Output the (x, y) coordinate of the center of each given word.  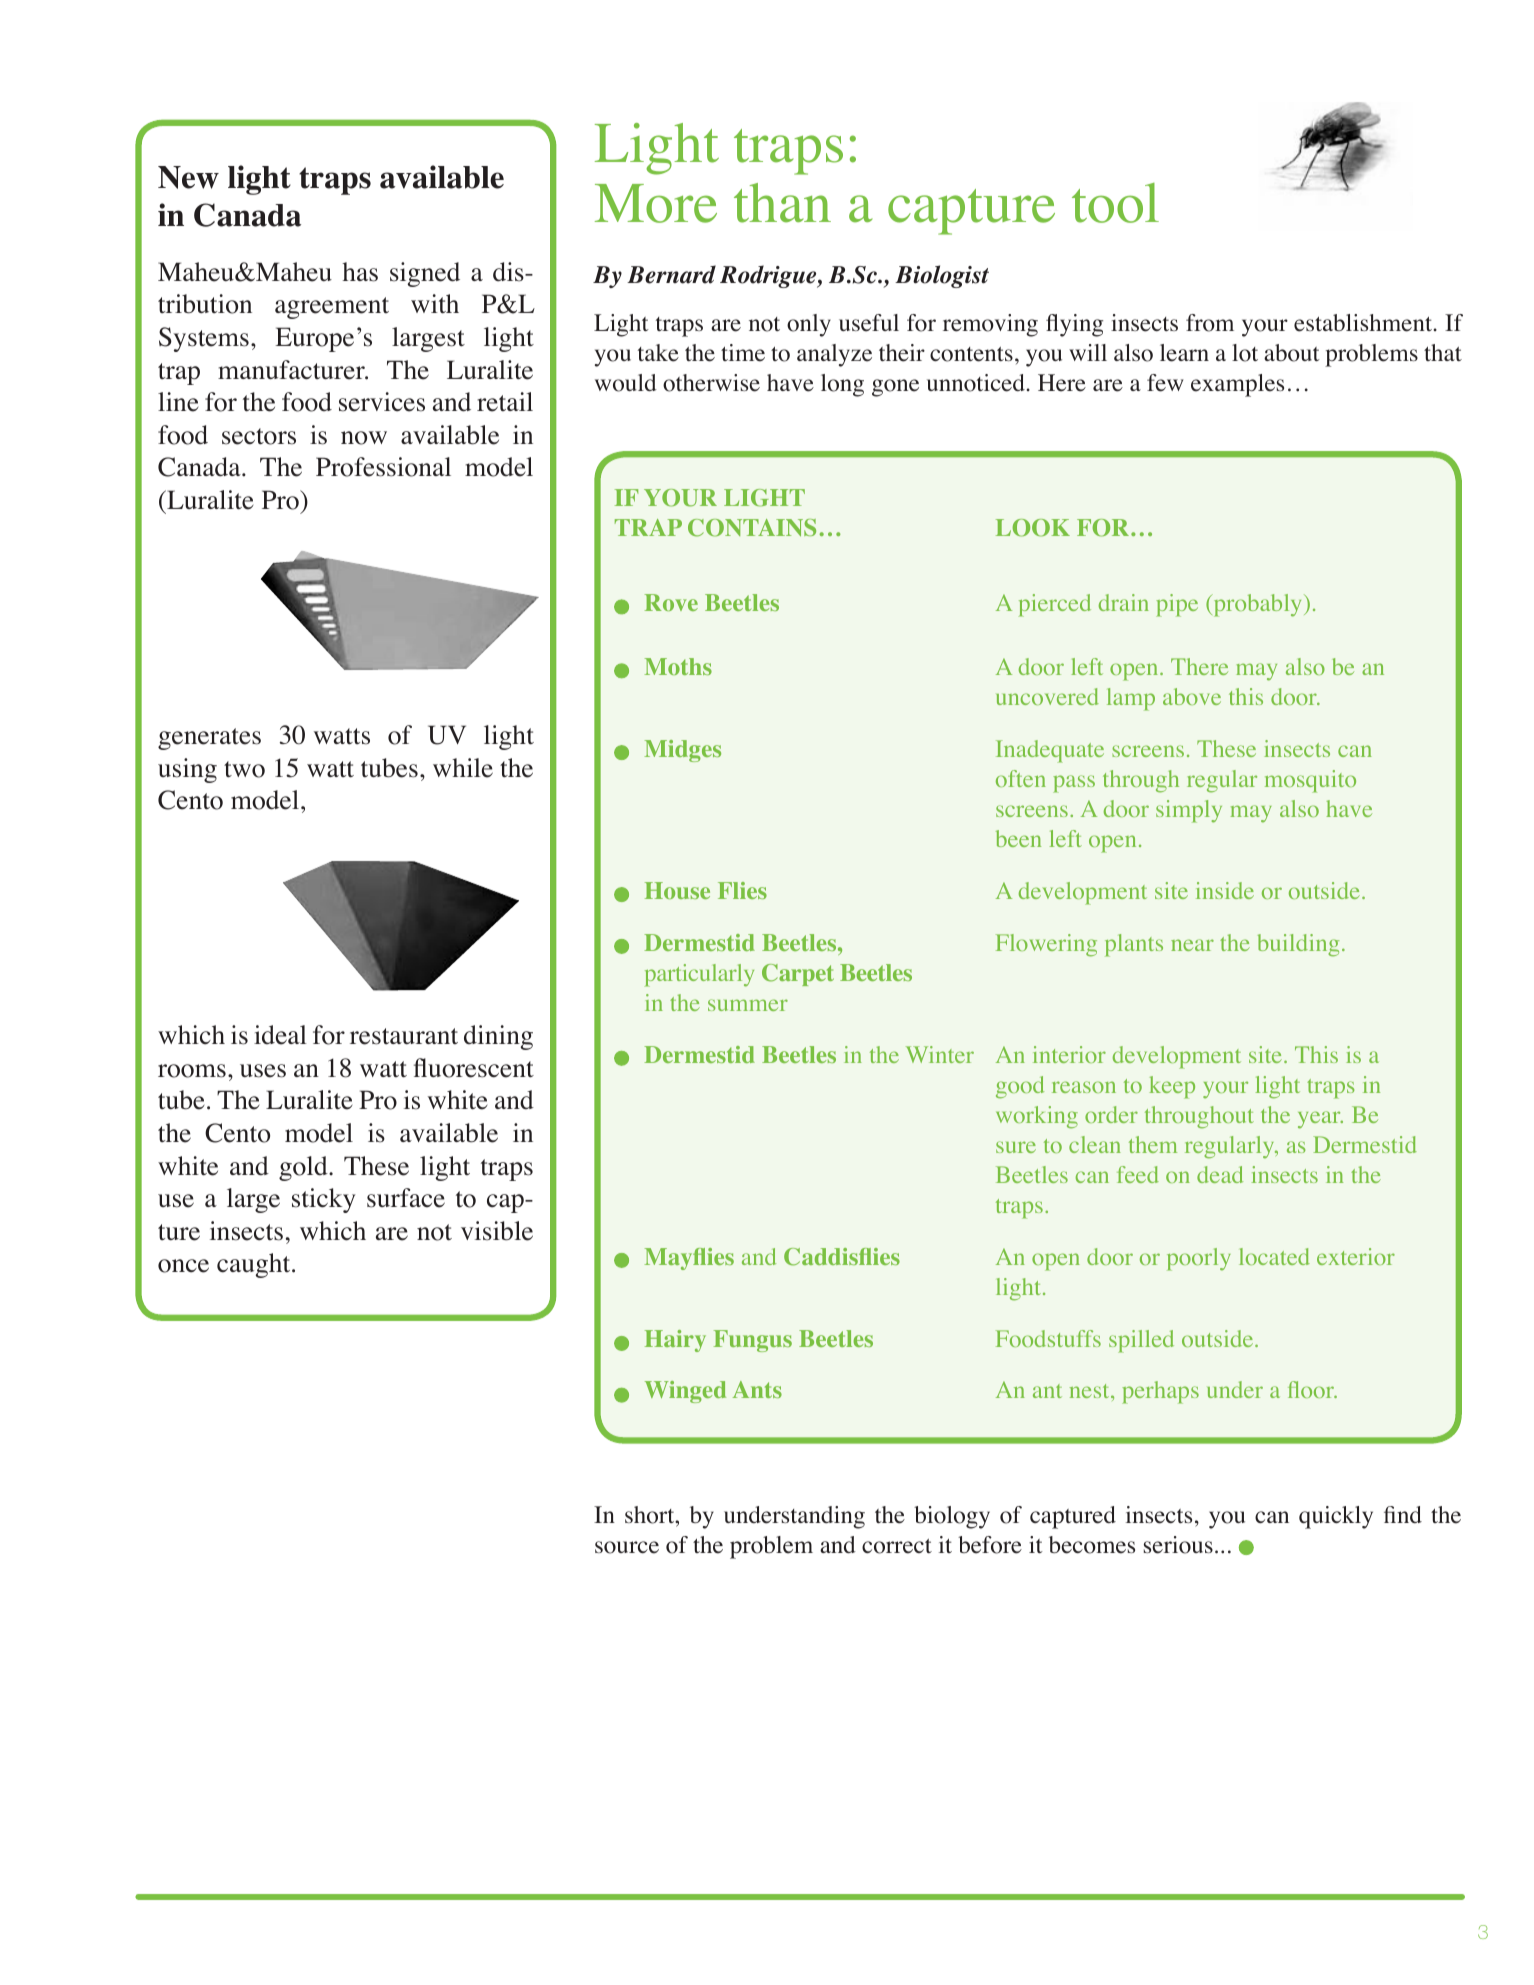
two (244, 769)
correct (897, 1546)
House (677, 890)
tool (1115, 203)
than (782, 203)
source (627, 1547)
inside (1225, 890)
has (360, 272)
